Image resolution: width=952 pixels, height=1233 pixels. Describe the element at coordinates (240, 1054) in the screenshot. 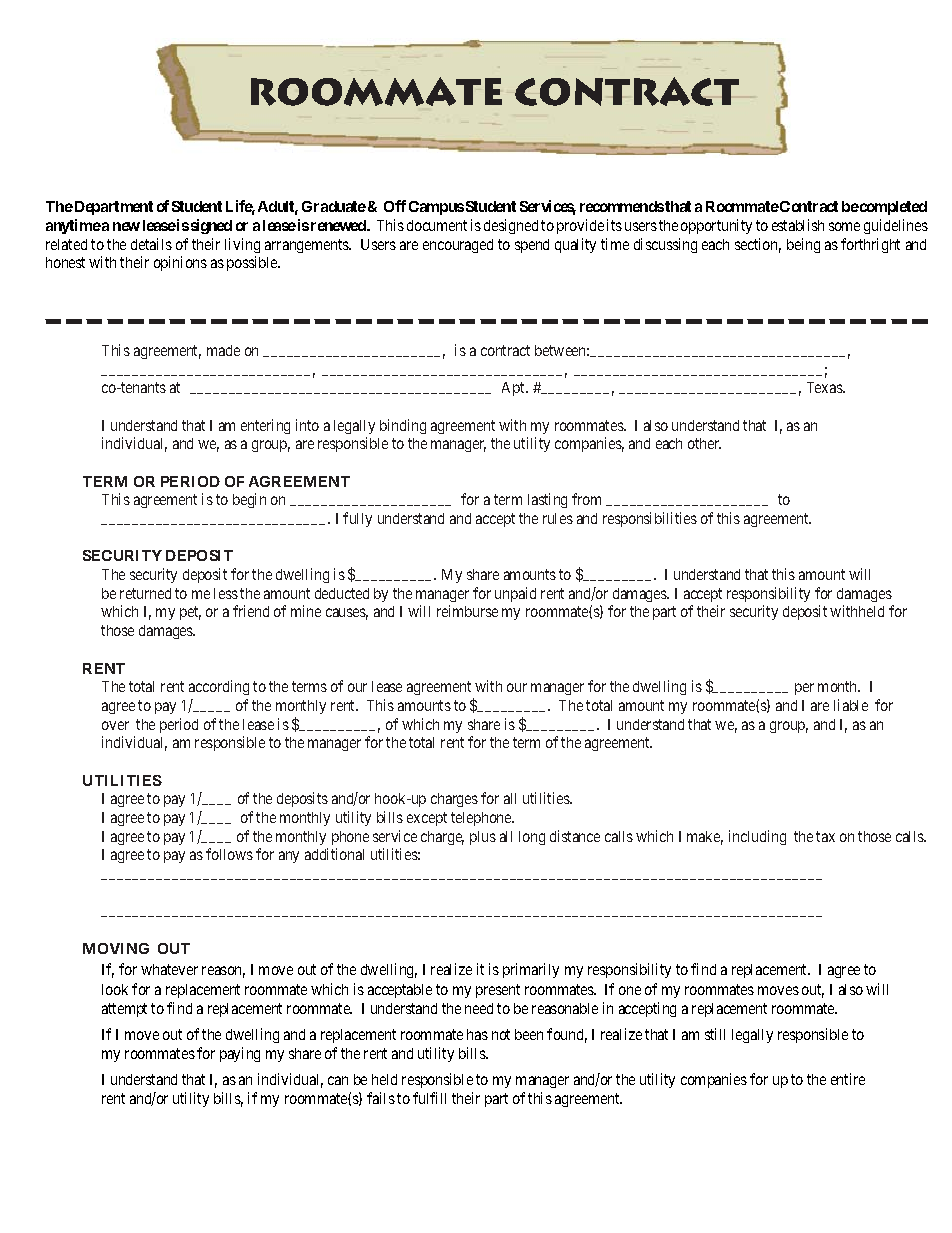

I see `paying` at that location.
